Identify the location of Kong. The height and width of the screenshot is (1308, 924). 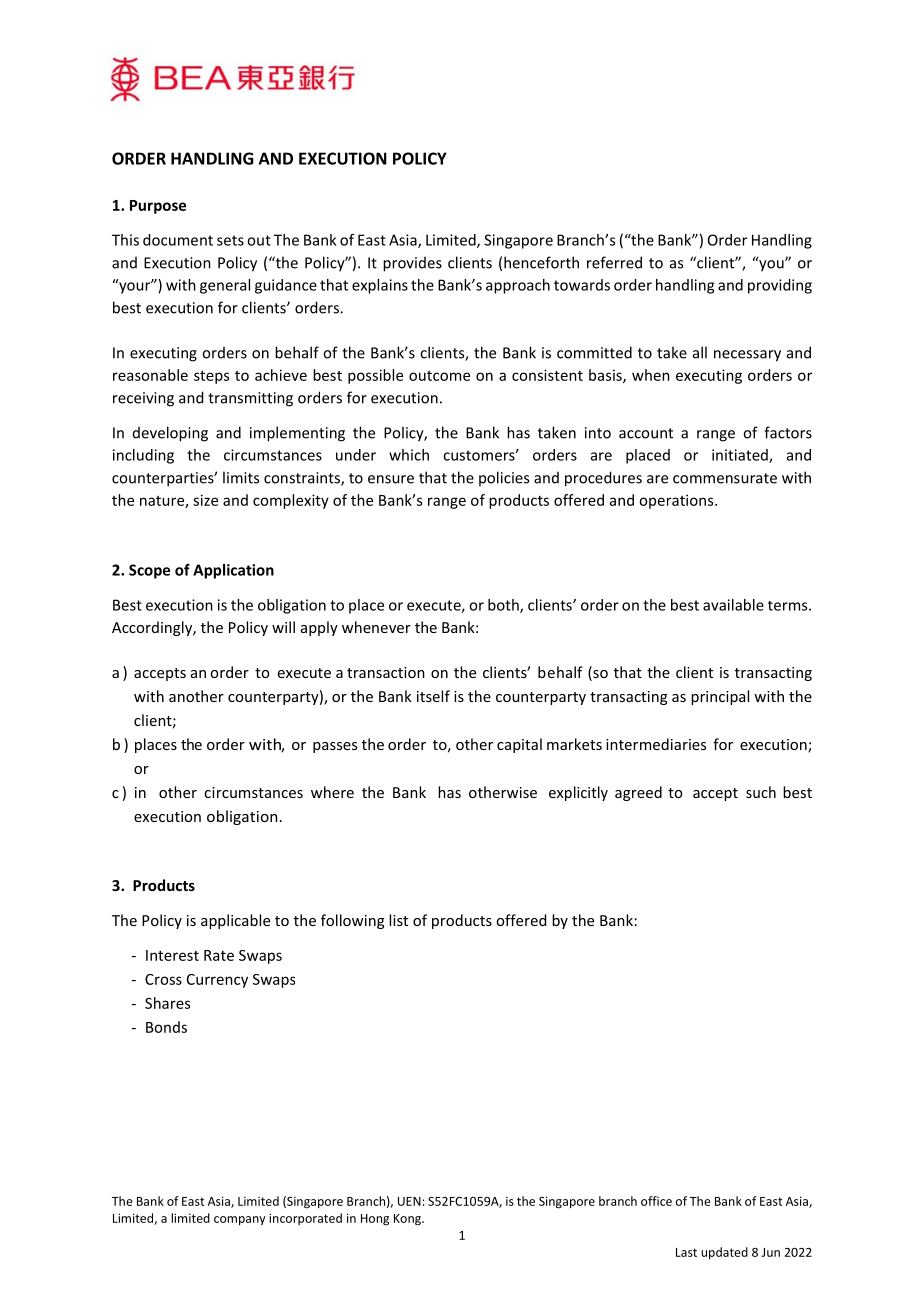
(408, 1220).
